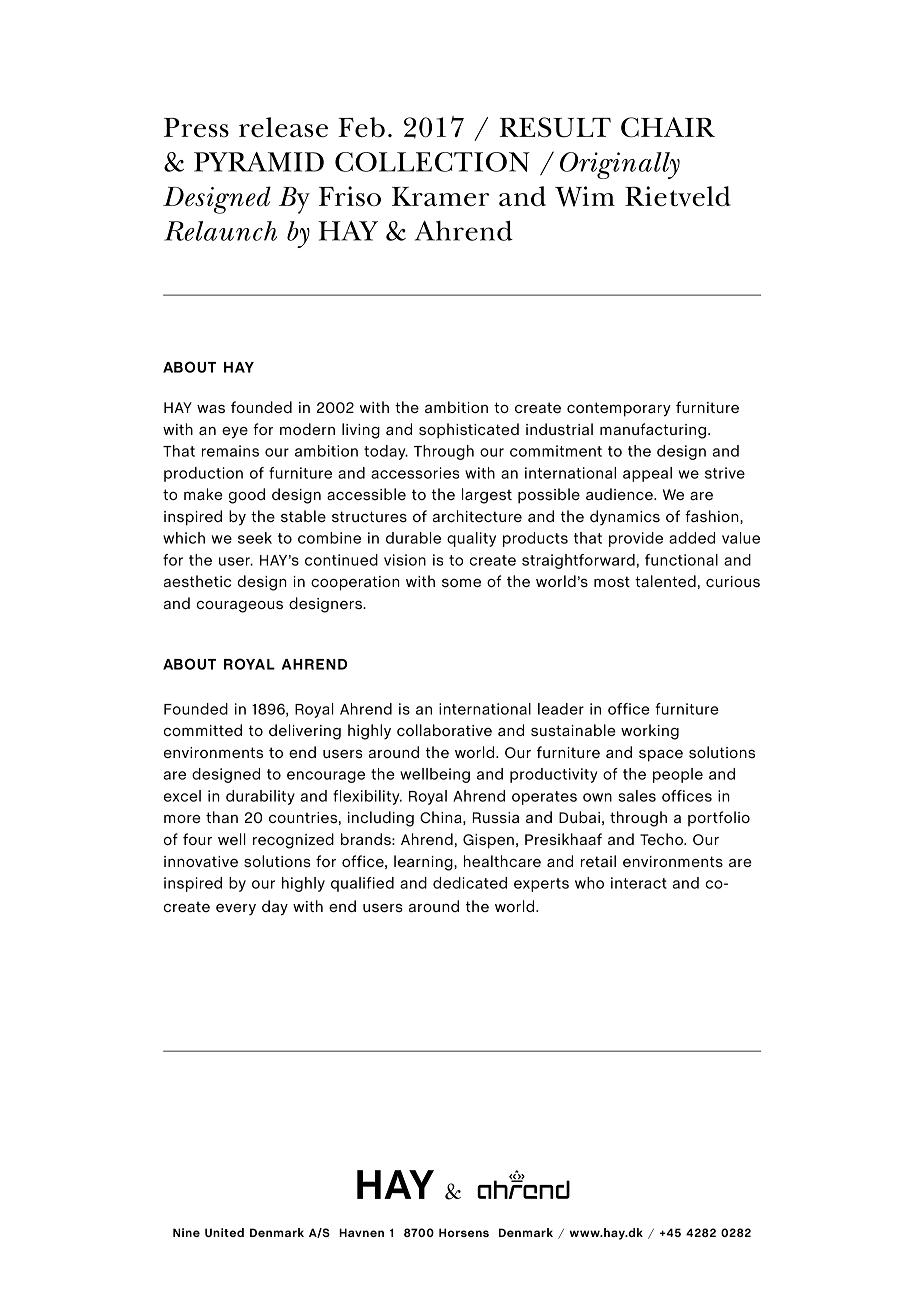  What do you see at coordinates (663, 839) in the page?
I see `Techo` at bounding box center [663, 839].
